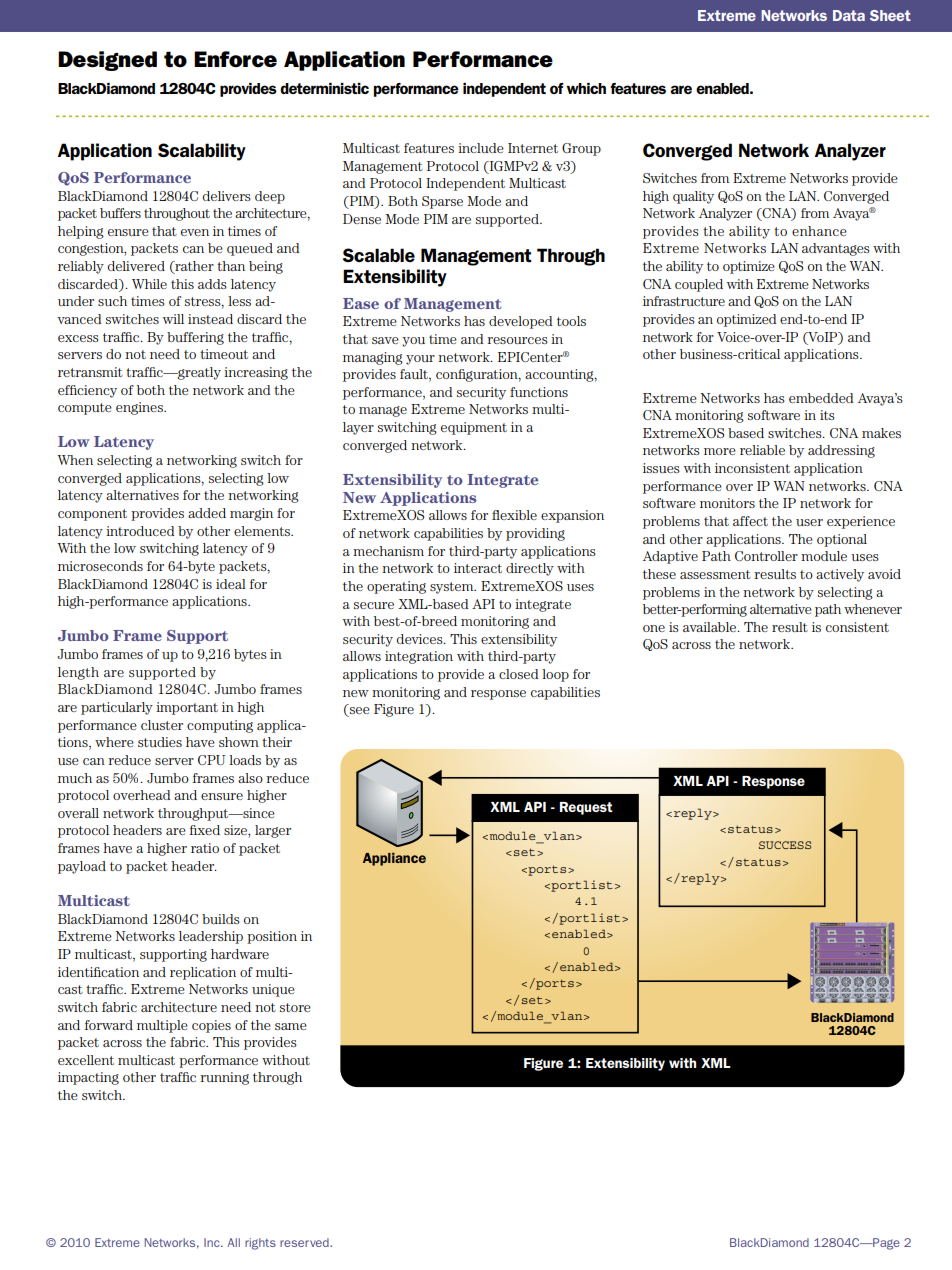 The height and width of the document is (1270, 952). I want to click on system, so click(453, 588).
